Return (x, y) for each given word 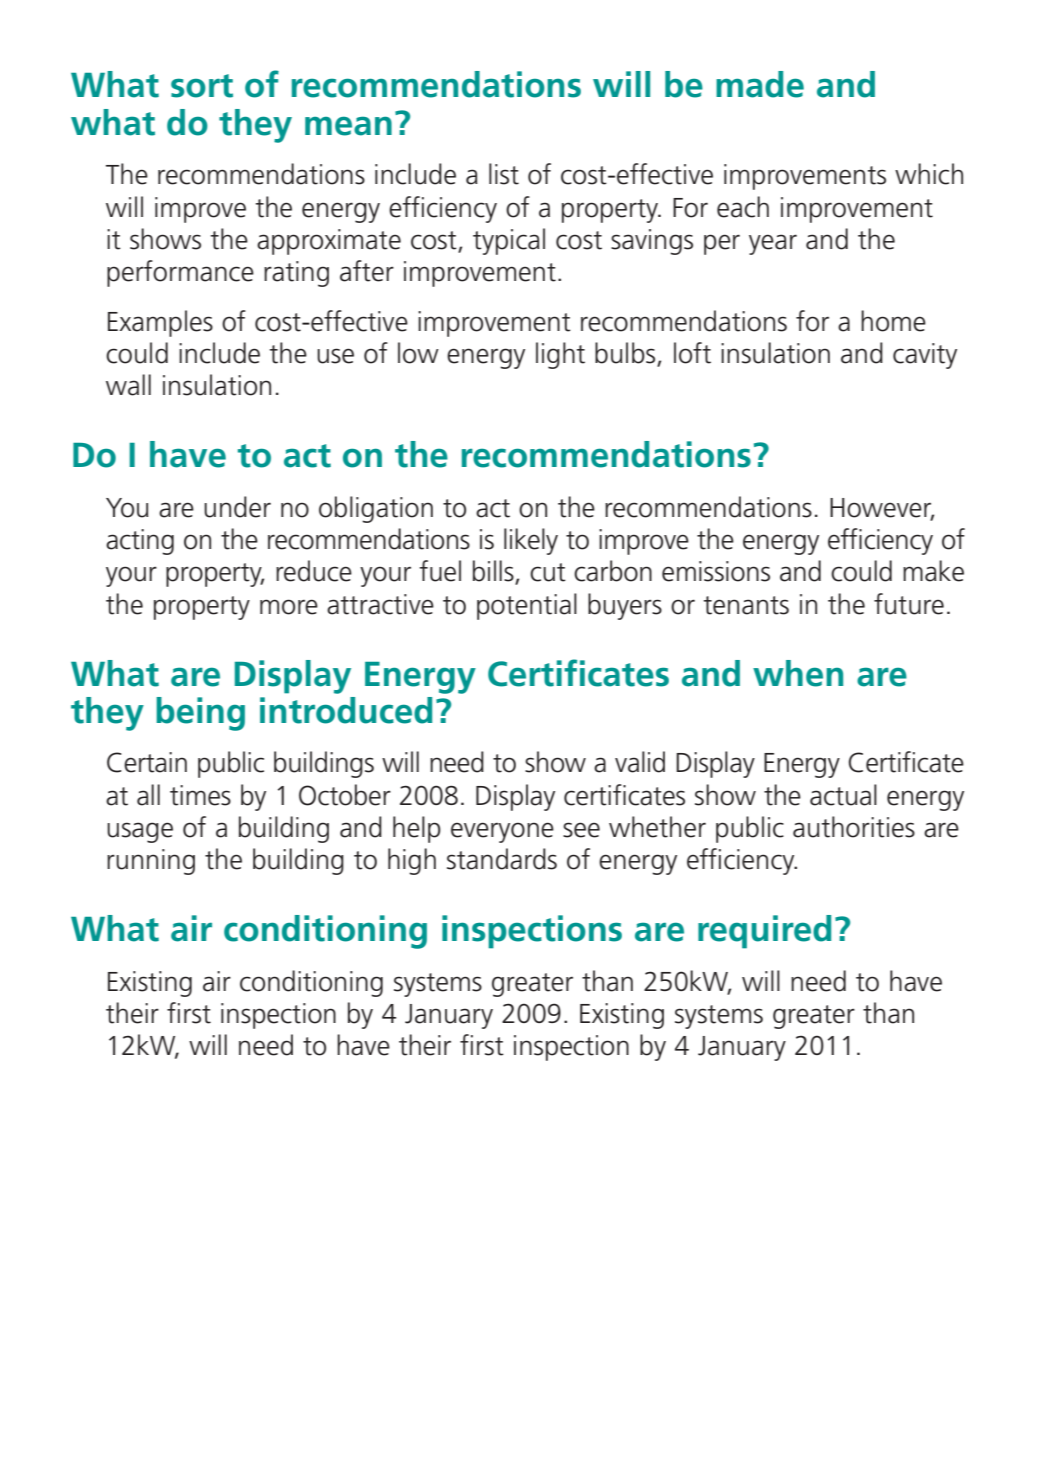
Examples (160, 323)
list (504, 174)
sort (202, 86)
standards (502, 859)
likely (531, 541)
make (933, 571)
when (798, 673)
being (200, 714)
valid (640, 762)
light (560, 355)
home (893, 321)
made (760, 84)
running (151, 862)
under (237, 507)
